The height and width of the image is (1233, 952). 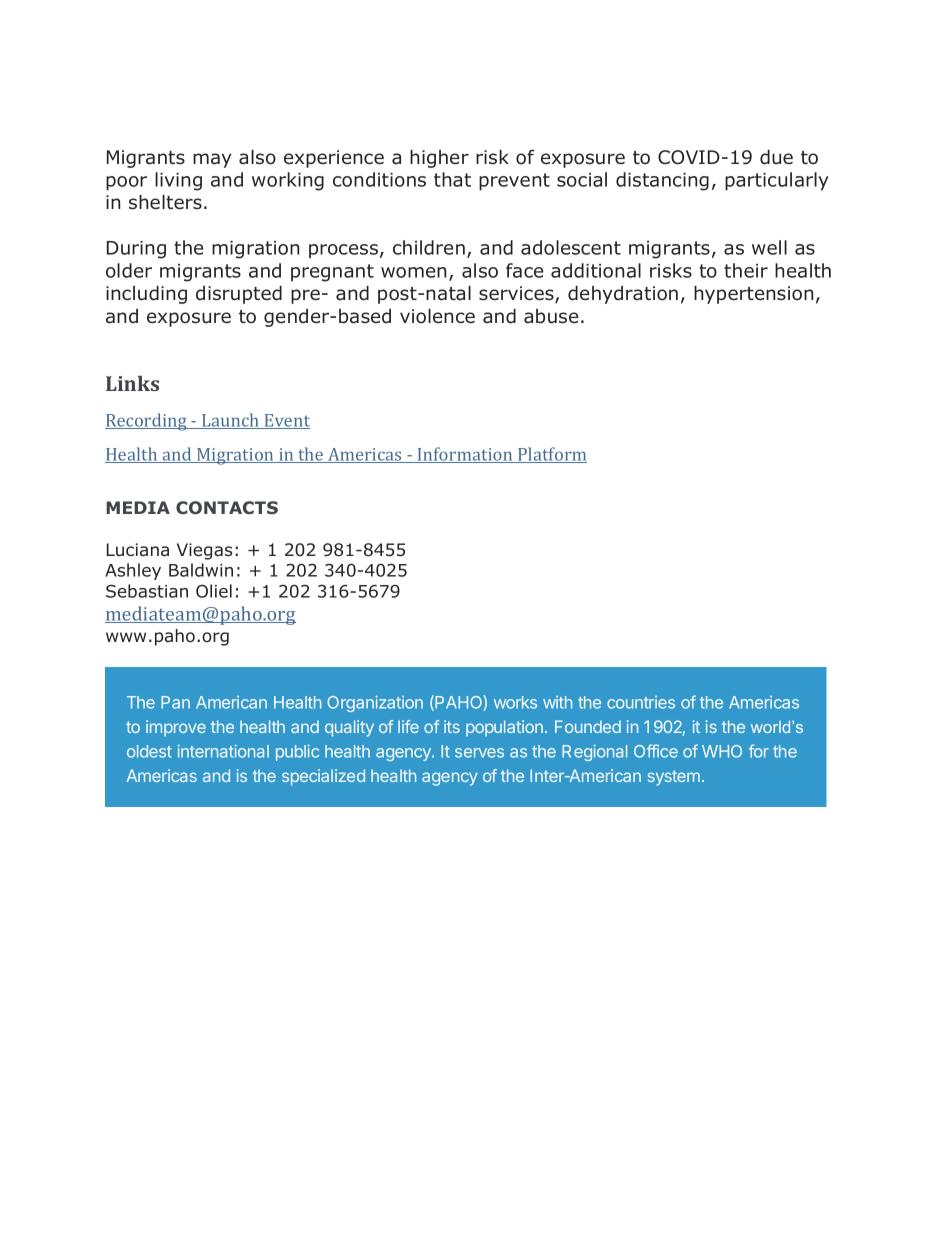 I want to click on Sebastian, so click(x=147, y=591).
